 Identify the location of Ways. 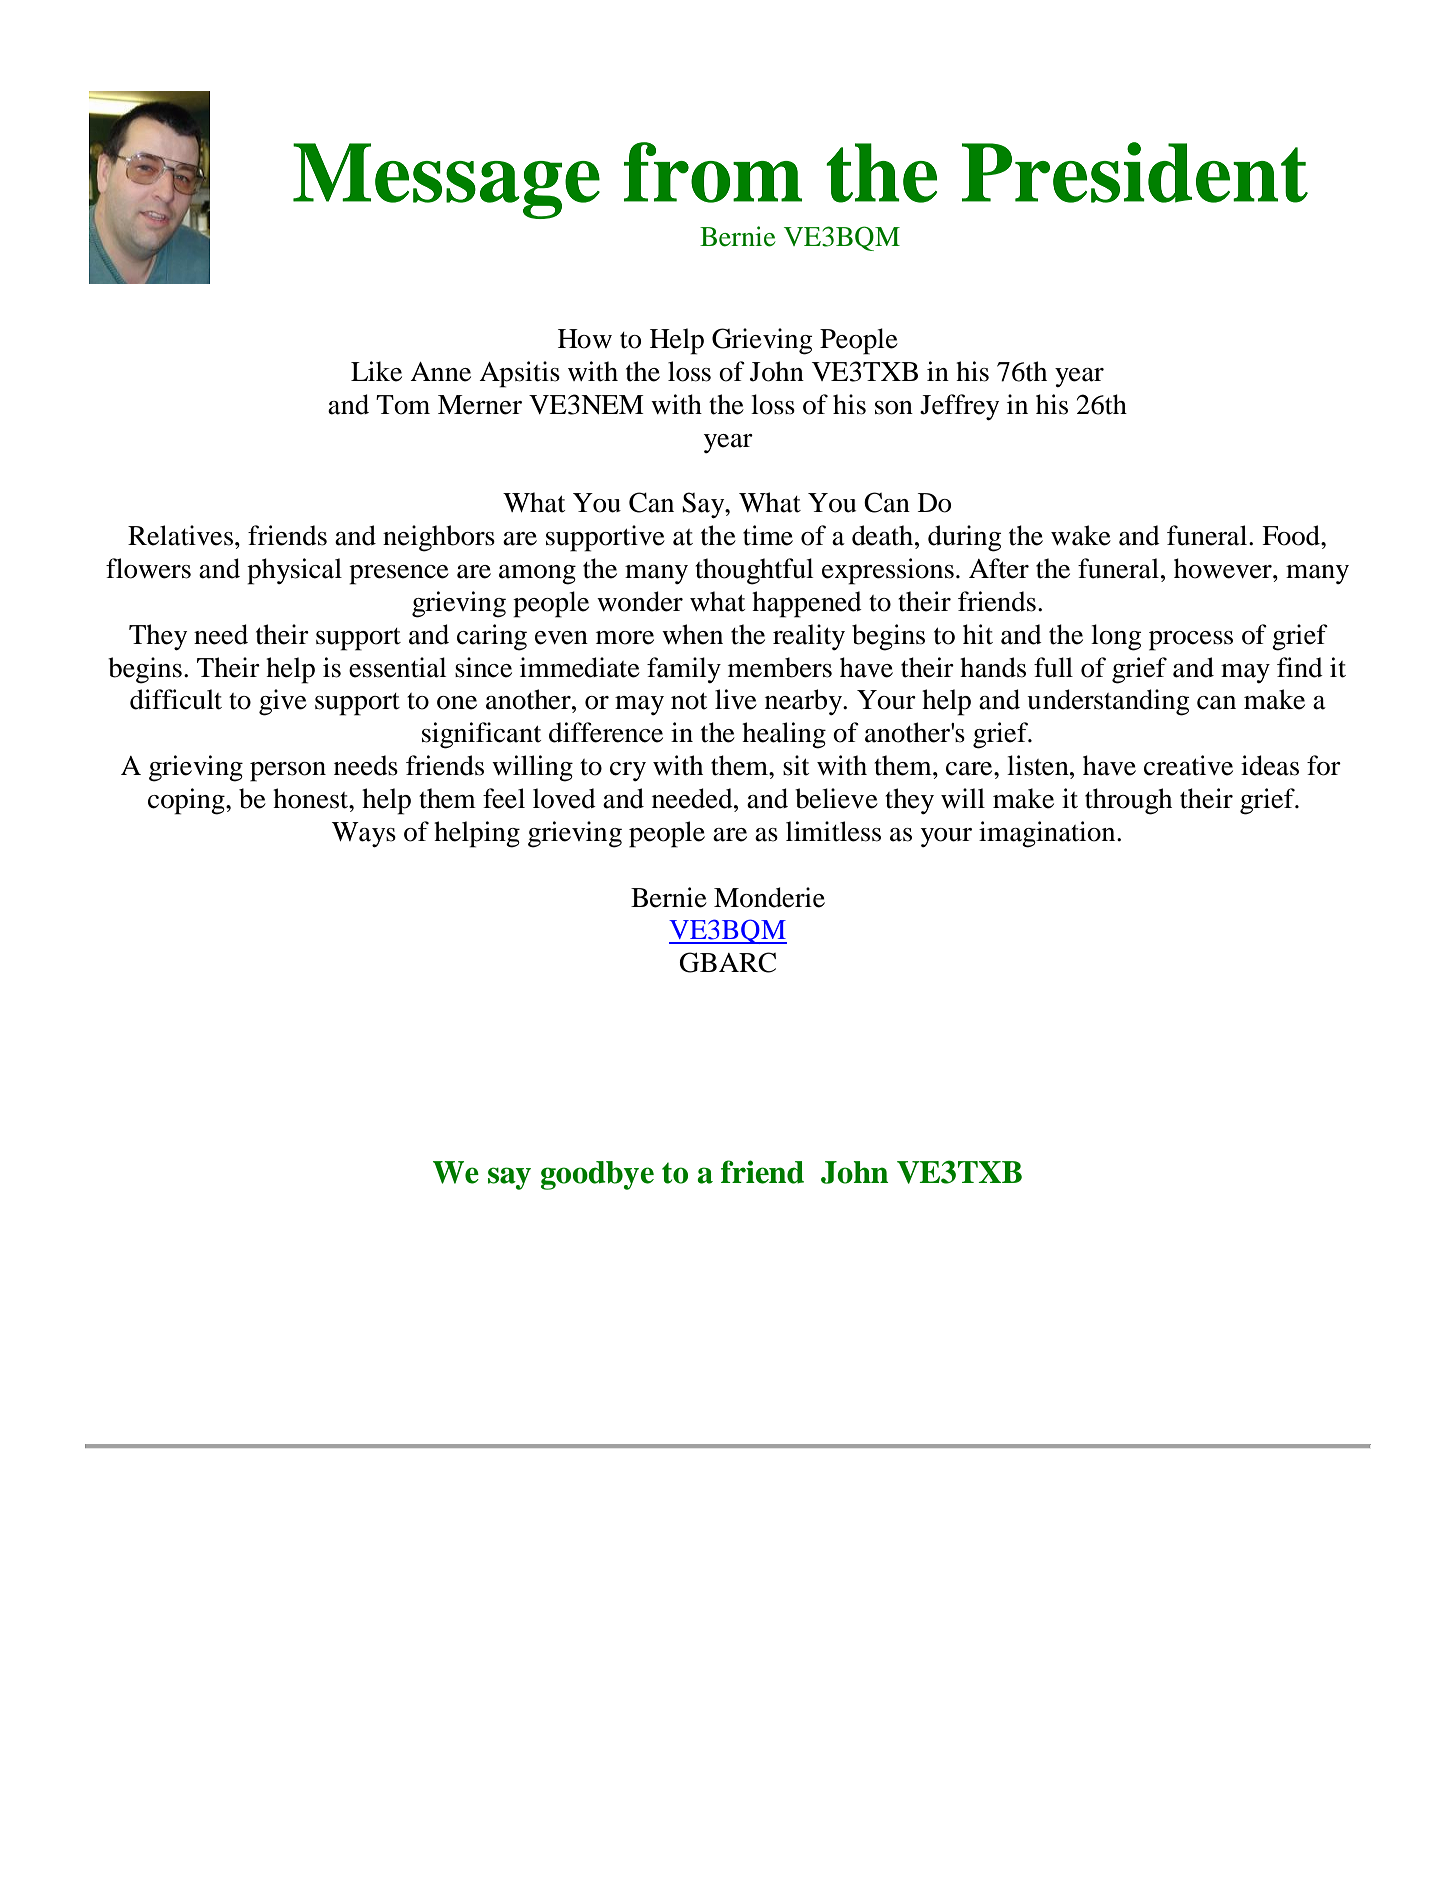
(364, 834).
